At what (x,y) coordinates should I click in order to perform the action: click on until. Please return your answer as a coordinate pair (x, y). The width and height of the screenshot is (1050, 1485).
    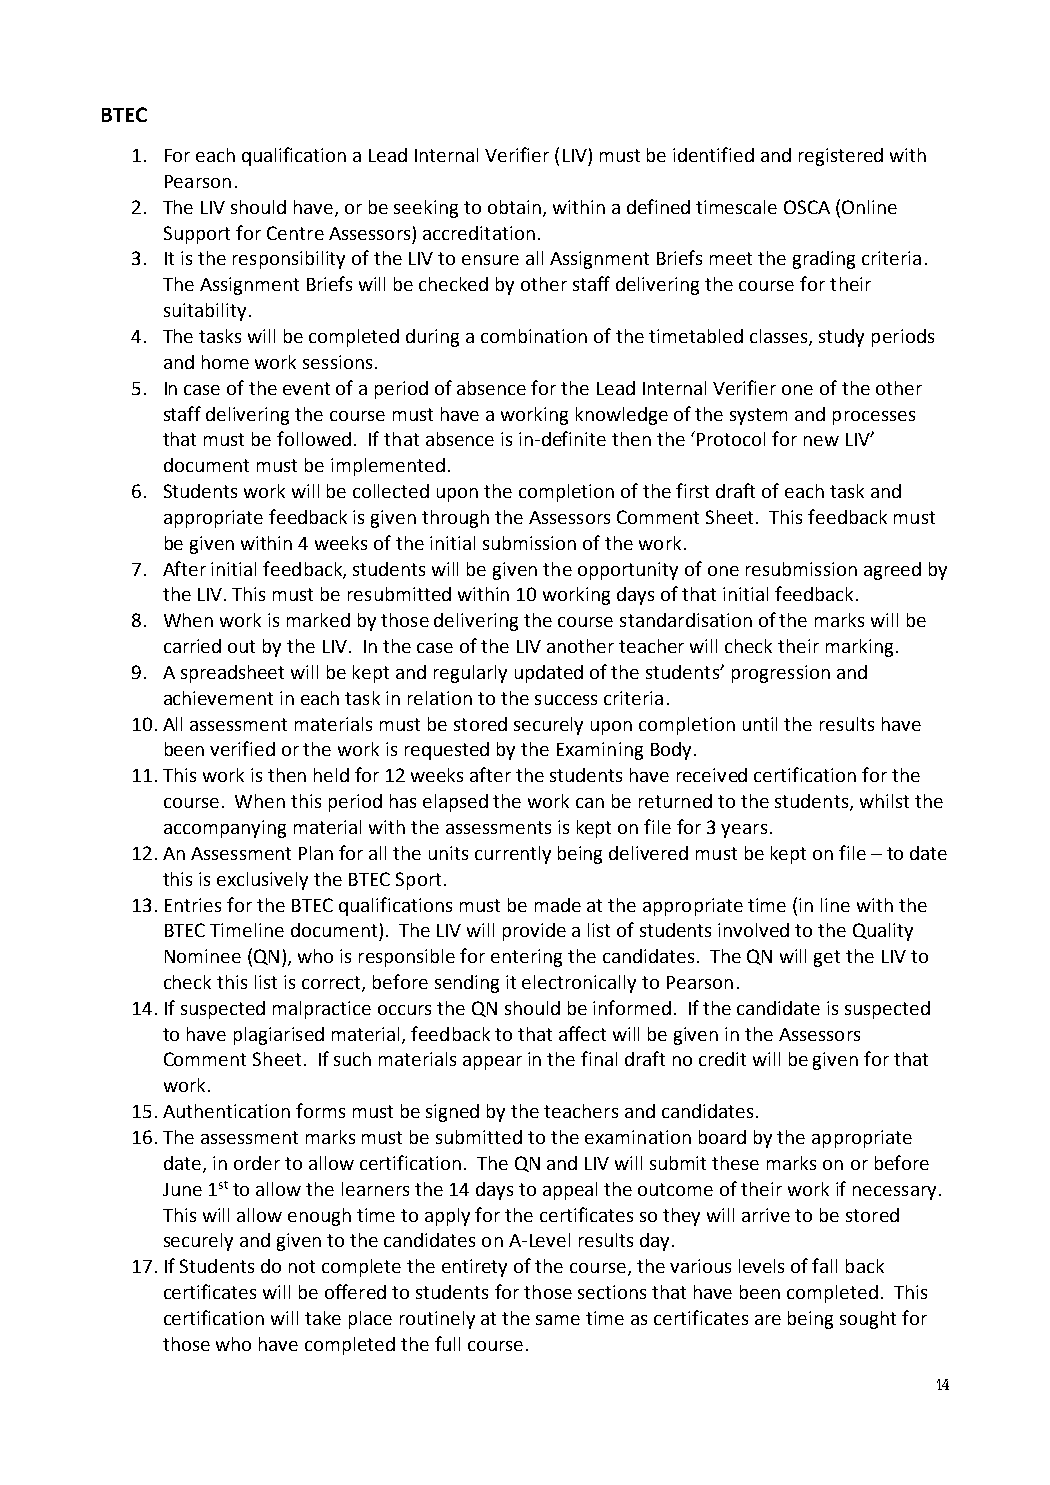
    Looking at the image, I should click on (760, 724).
